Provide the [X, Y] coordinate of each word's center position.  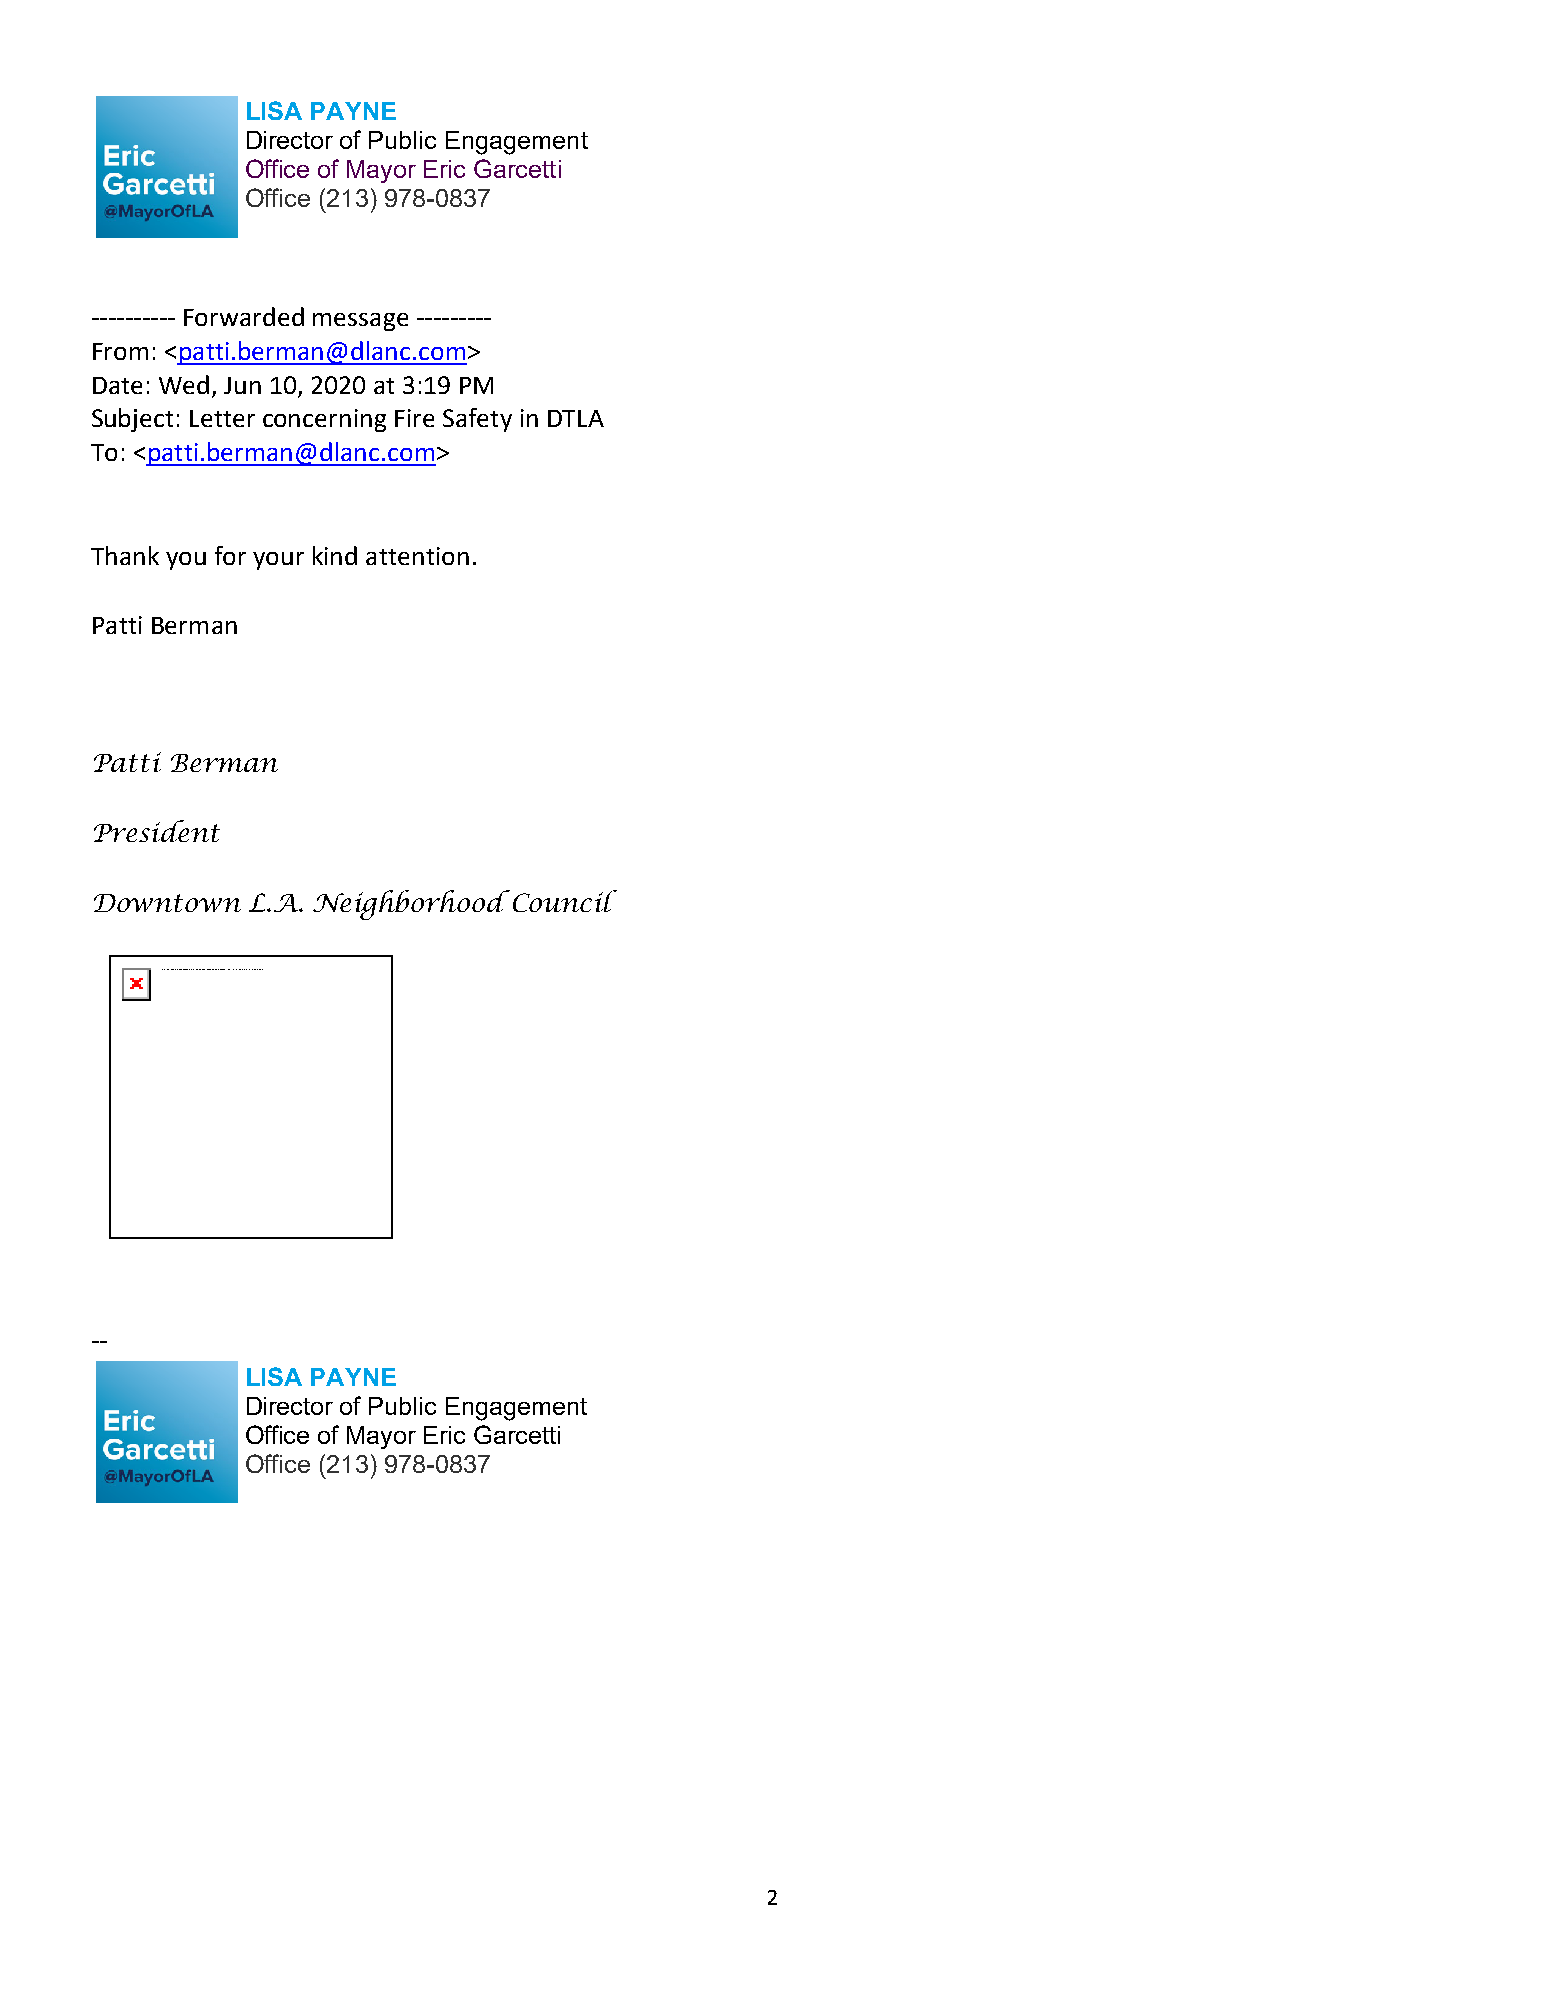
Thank [125, 555]
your [278, 561]
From [120, 351]
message [360, 322]
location [261, 969]
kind [335, 555]
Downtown [167, 903]
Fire [414, 418]
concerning [324, 420]
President [157, 831]
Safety [477, 420]
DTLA [576, 418]
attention [417, 556]
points [241, 969]
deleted [222, 969]
